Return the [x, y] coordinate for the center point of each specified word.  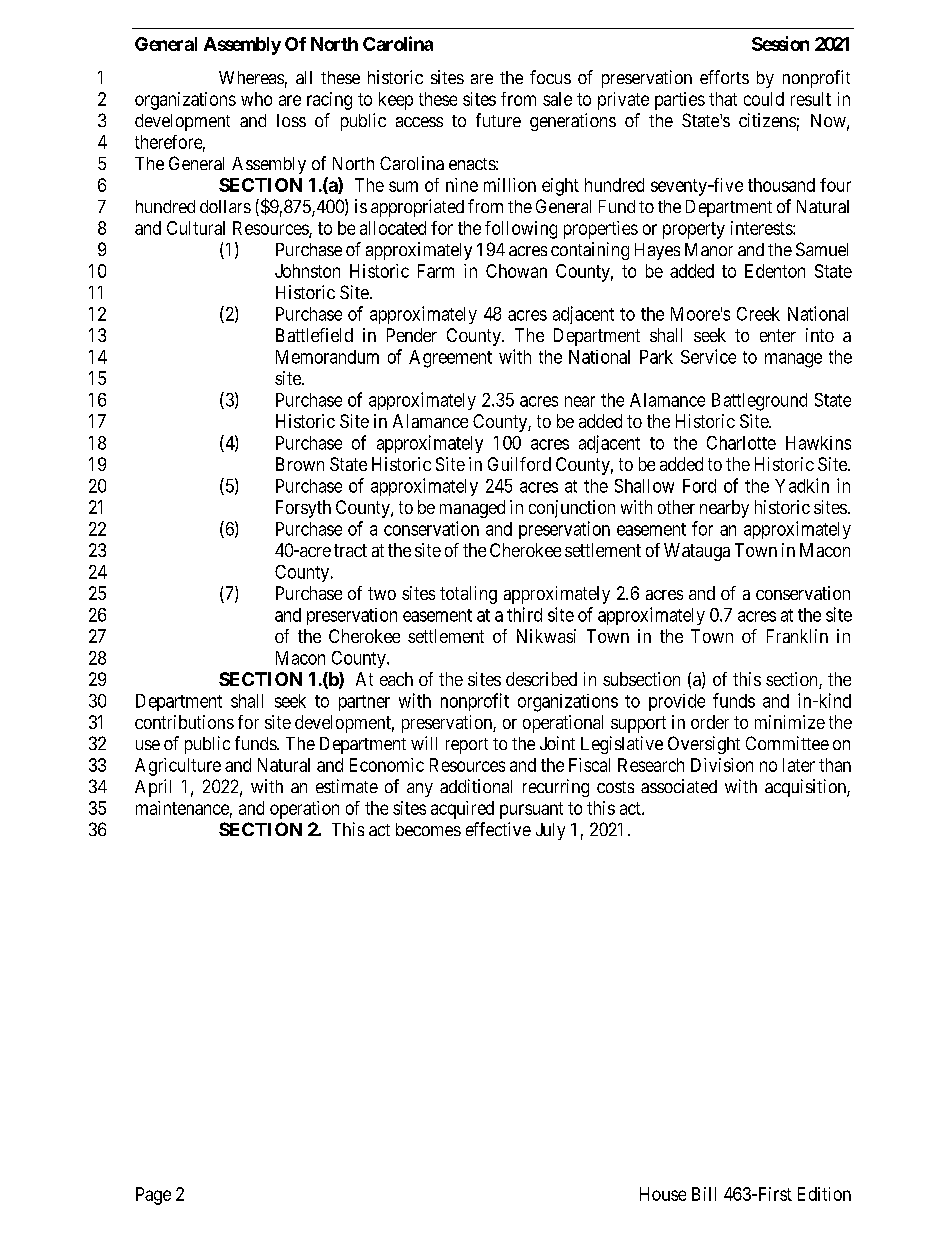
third [524, 614]
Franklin [797, 636]
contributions [184, 722]
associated [679, 786]
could [764, 99]
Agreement [450, 359]
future [498, 120]
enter [778, 335]
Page [153, 1196]
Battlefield [314, 335]
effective [498, 829]
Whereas [251, 77]
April [153, 788]
